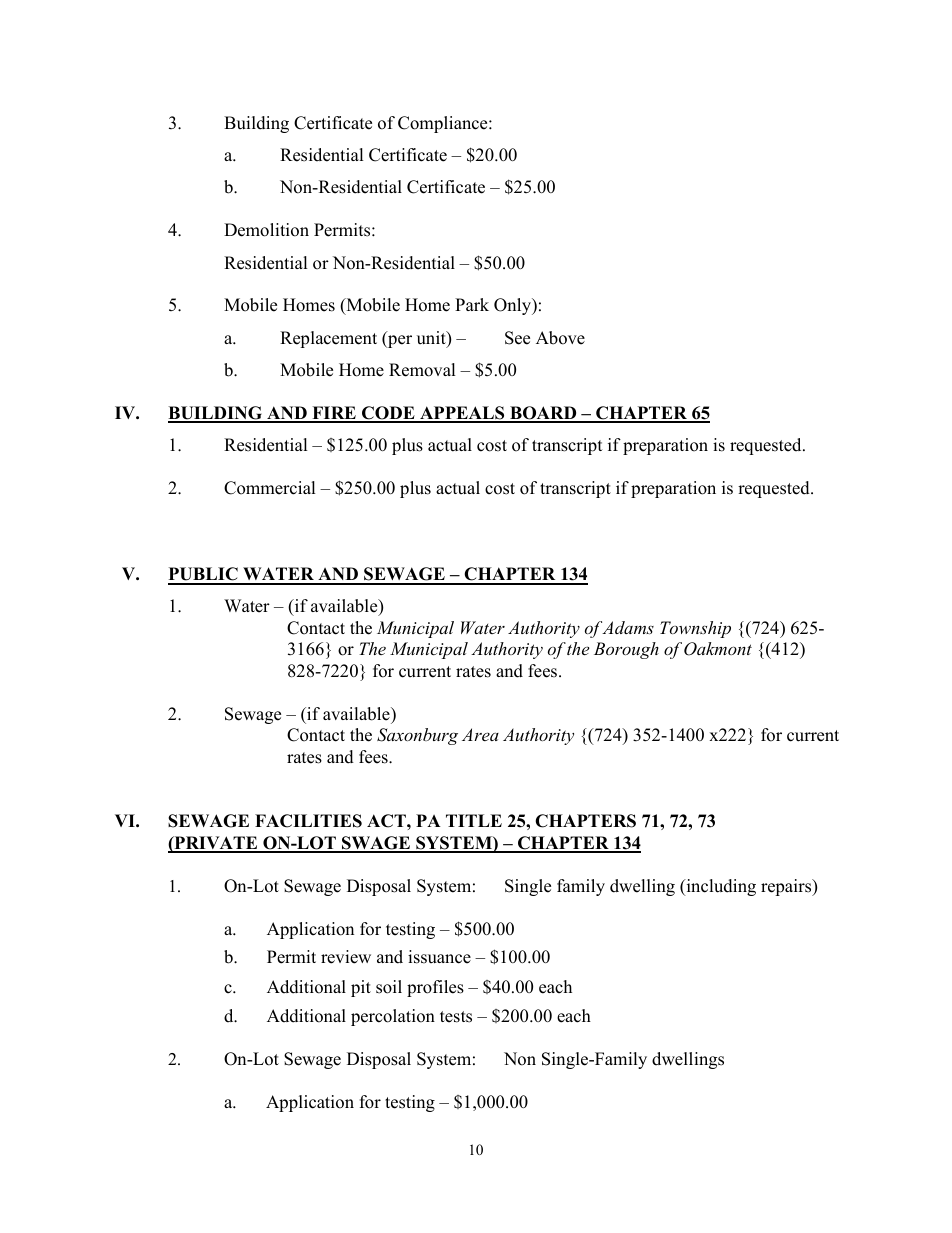  I want to click on Compliance, so click(444, 124).
